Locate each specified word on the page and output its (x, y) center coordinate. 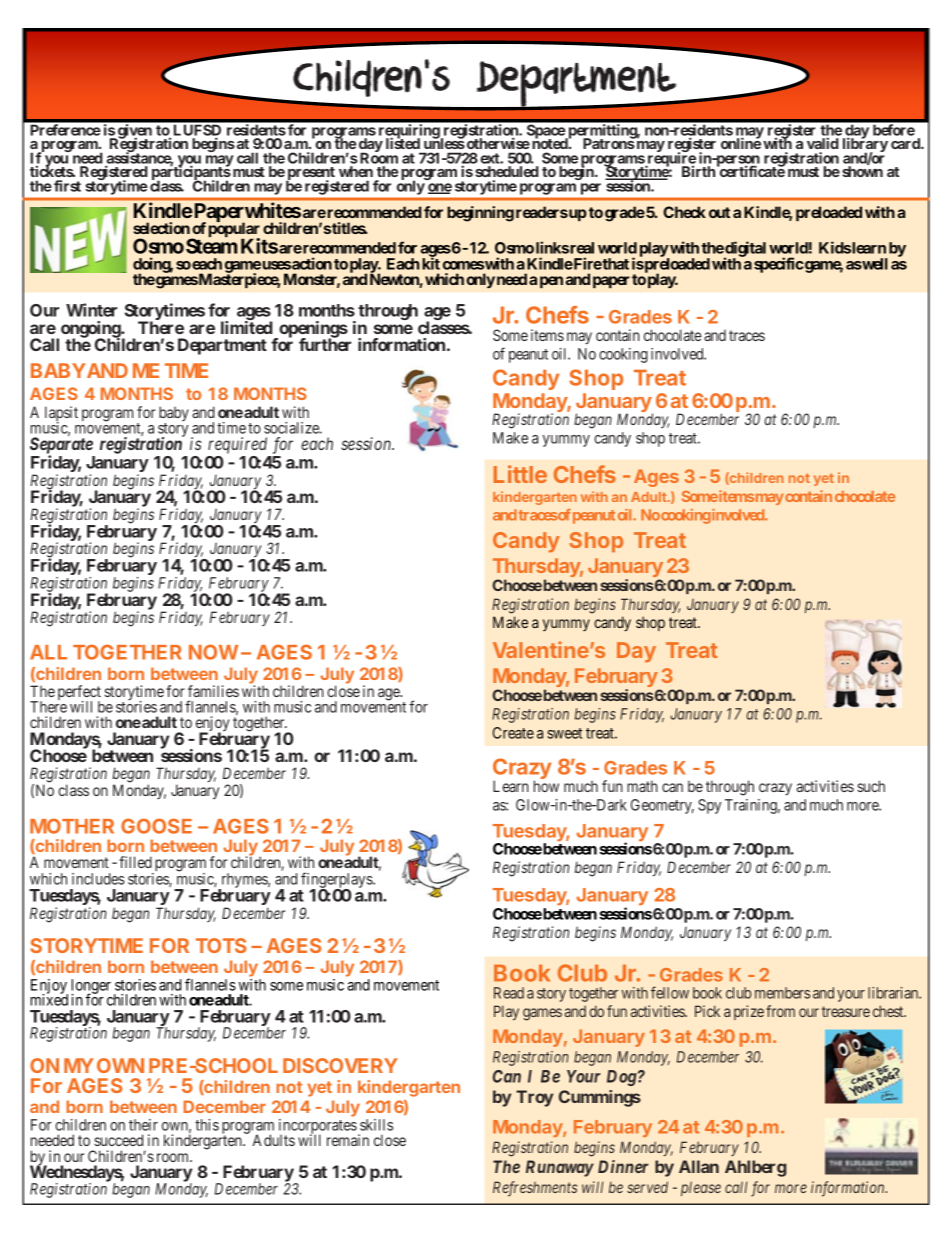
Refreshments (535, 1189)
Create (513, 733)
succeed (118, 1140)
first (67, 186)
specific (779, 265)
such (871, 786)
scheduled (507, 171)
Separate (61, 446)
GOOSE (156, 826)
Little (520, 474)
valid (823, 143)
